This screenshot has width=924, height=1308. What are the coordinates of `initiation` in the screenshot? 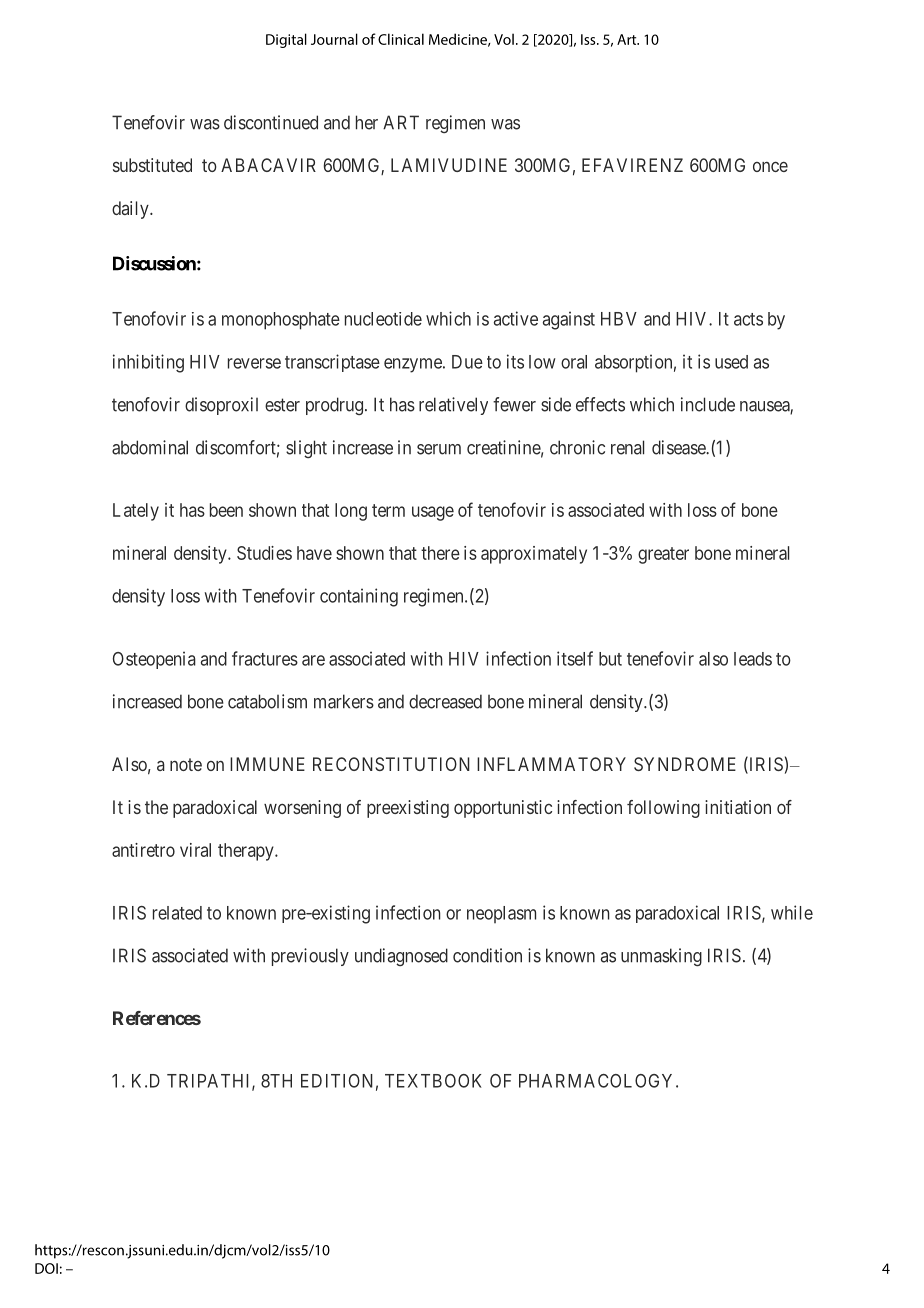 It's located at (738, 807).
